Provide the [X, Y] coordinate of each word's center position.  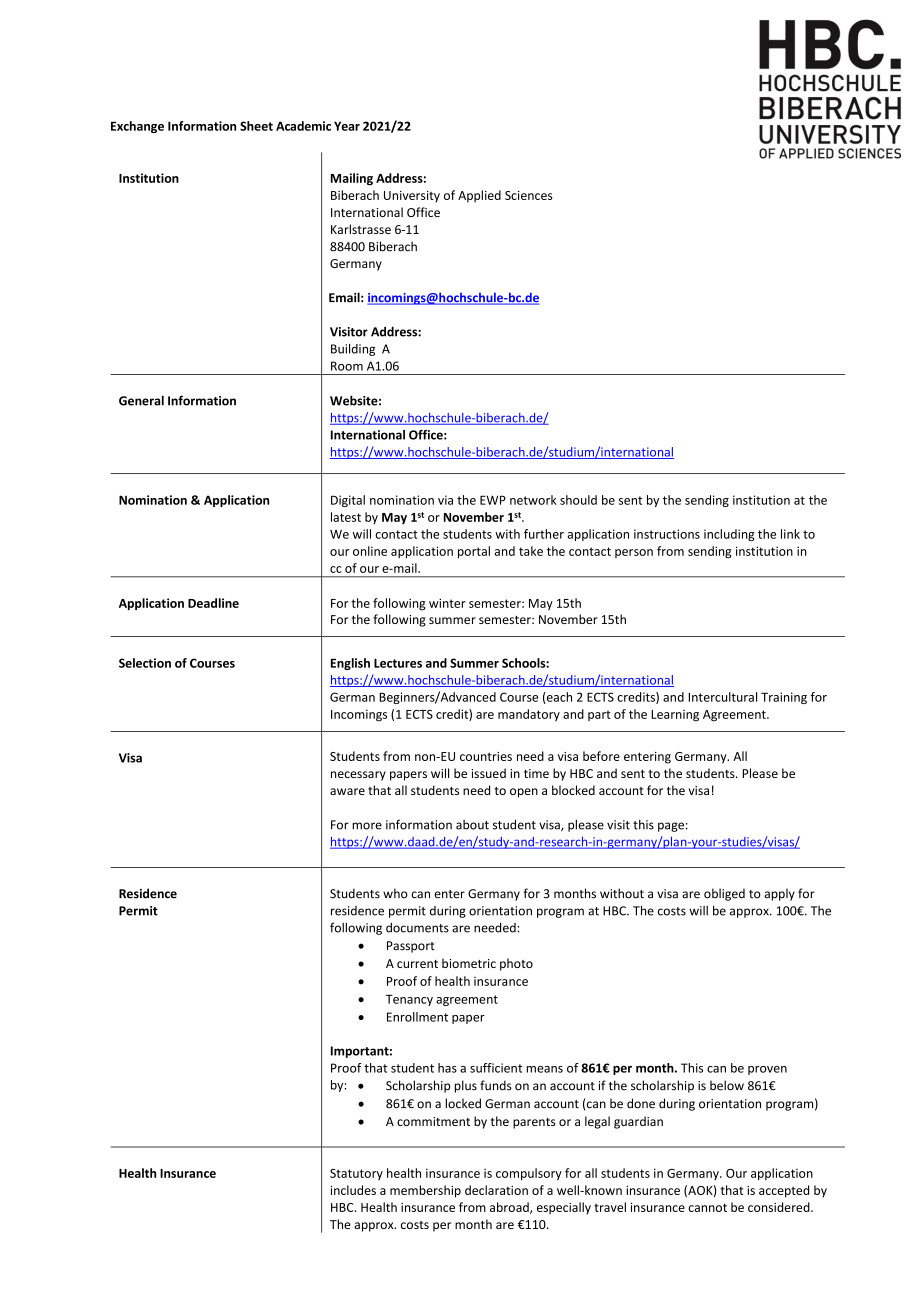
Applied [479, 196]
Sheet [256, 126]
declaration [496, 1190]
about [472, 825]
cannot [707, 1207]
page [671, 827]
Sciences [528, 195]
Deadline [213, 603]
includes [353, 1190]
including [729, 535]
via [445, 500]
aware [347, 791]
